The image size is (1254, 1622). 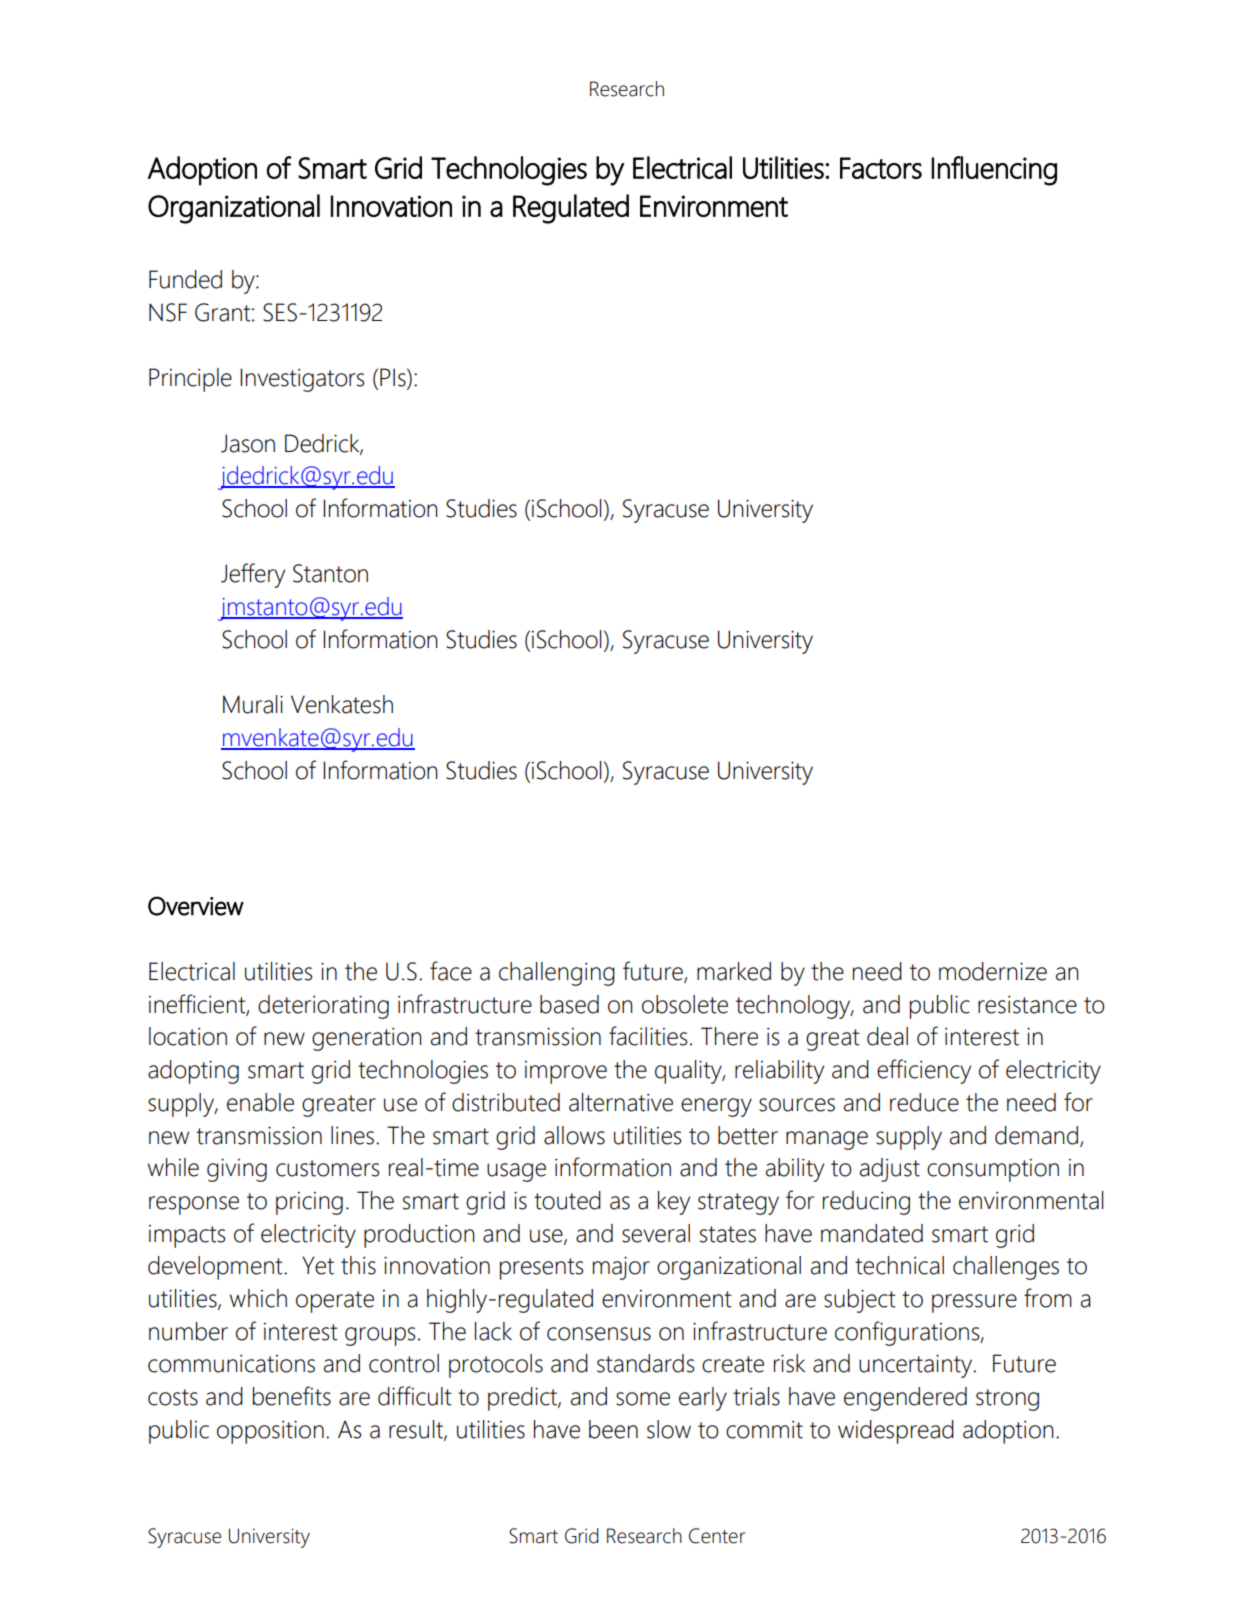 I want to click on improve, so click(x=566, y=1072).
